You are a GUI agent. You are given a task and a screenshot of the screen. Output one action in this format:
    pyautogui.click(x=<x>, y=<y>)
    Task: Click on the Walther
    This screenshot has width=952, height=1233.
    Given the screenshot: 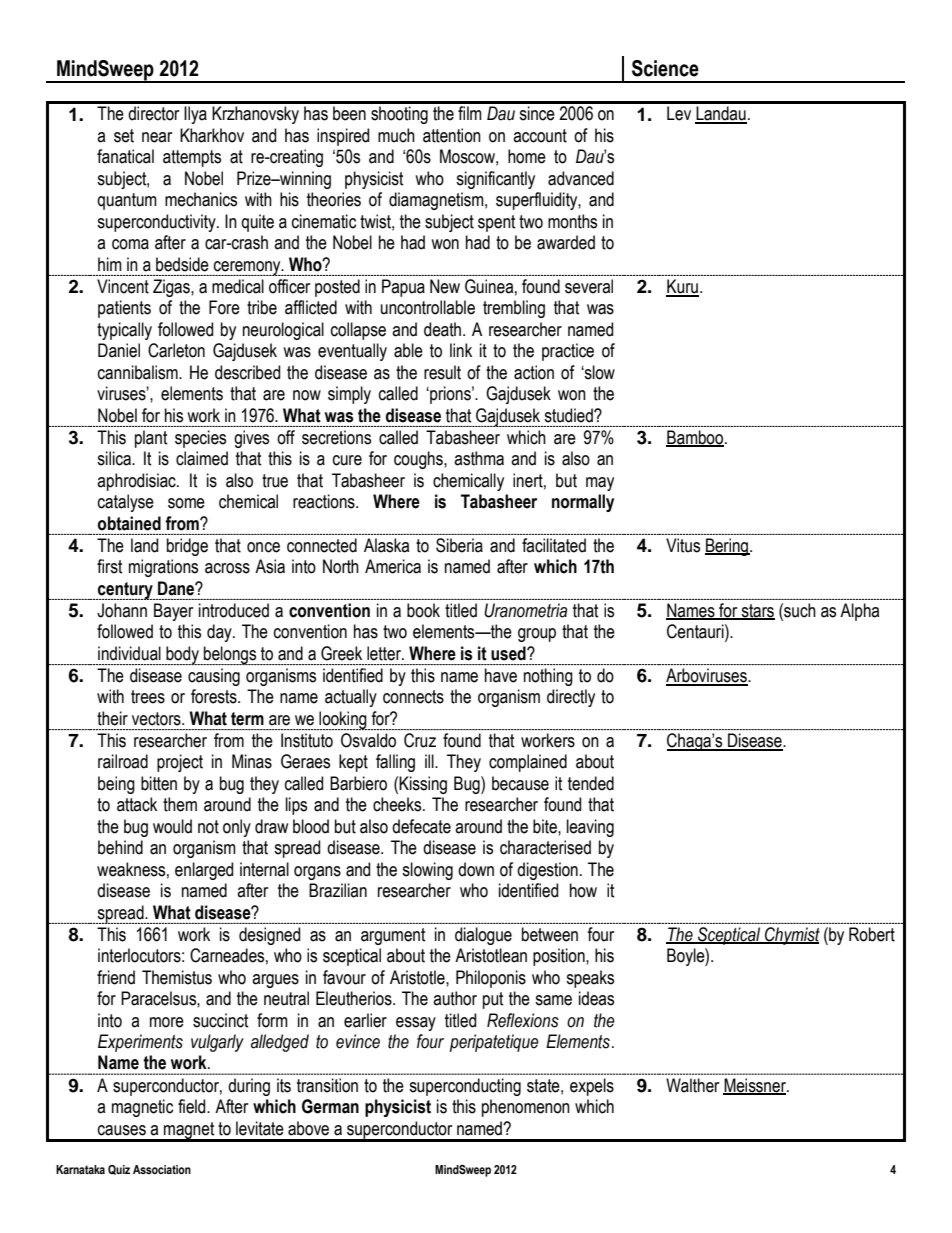 What is the action you would take?
    pyautogui.click(x=692, y=1085)
